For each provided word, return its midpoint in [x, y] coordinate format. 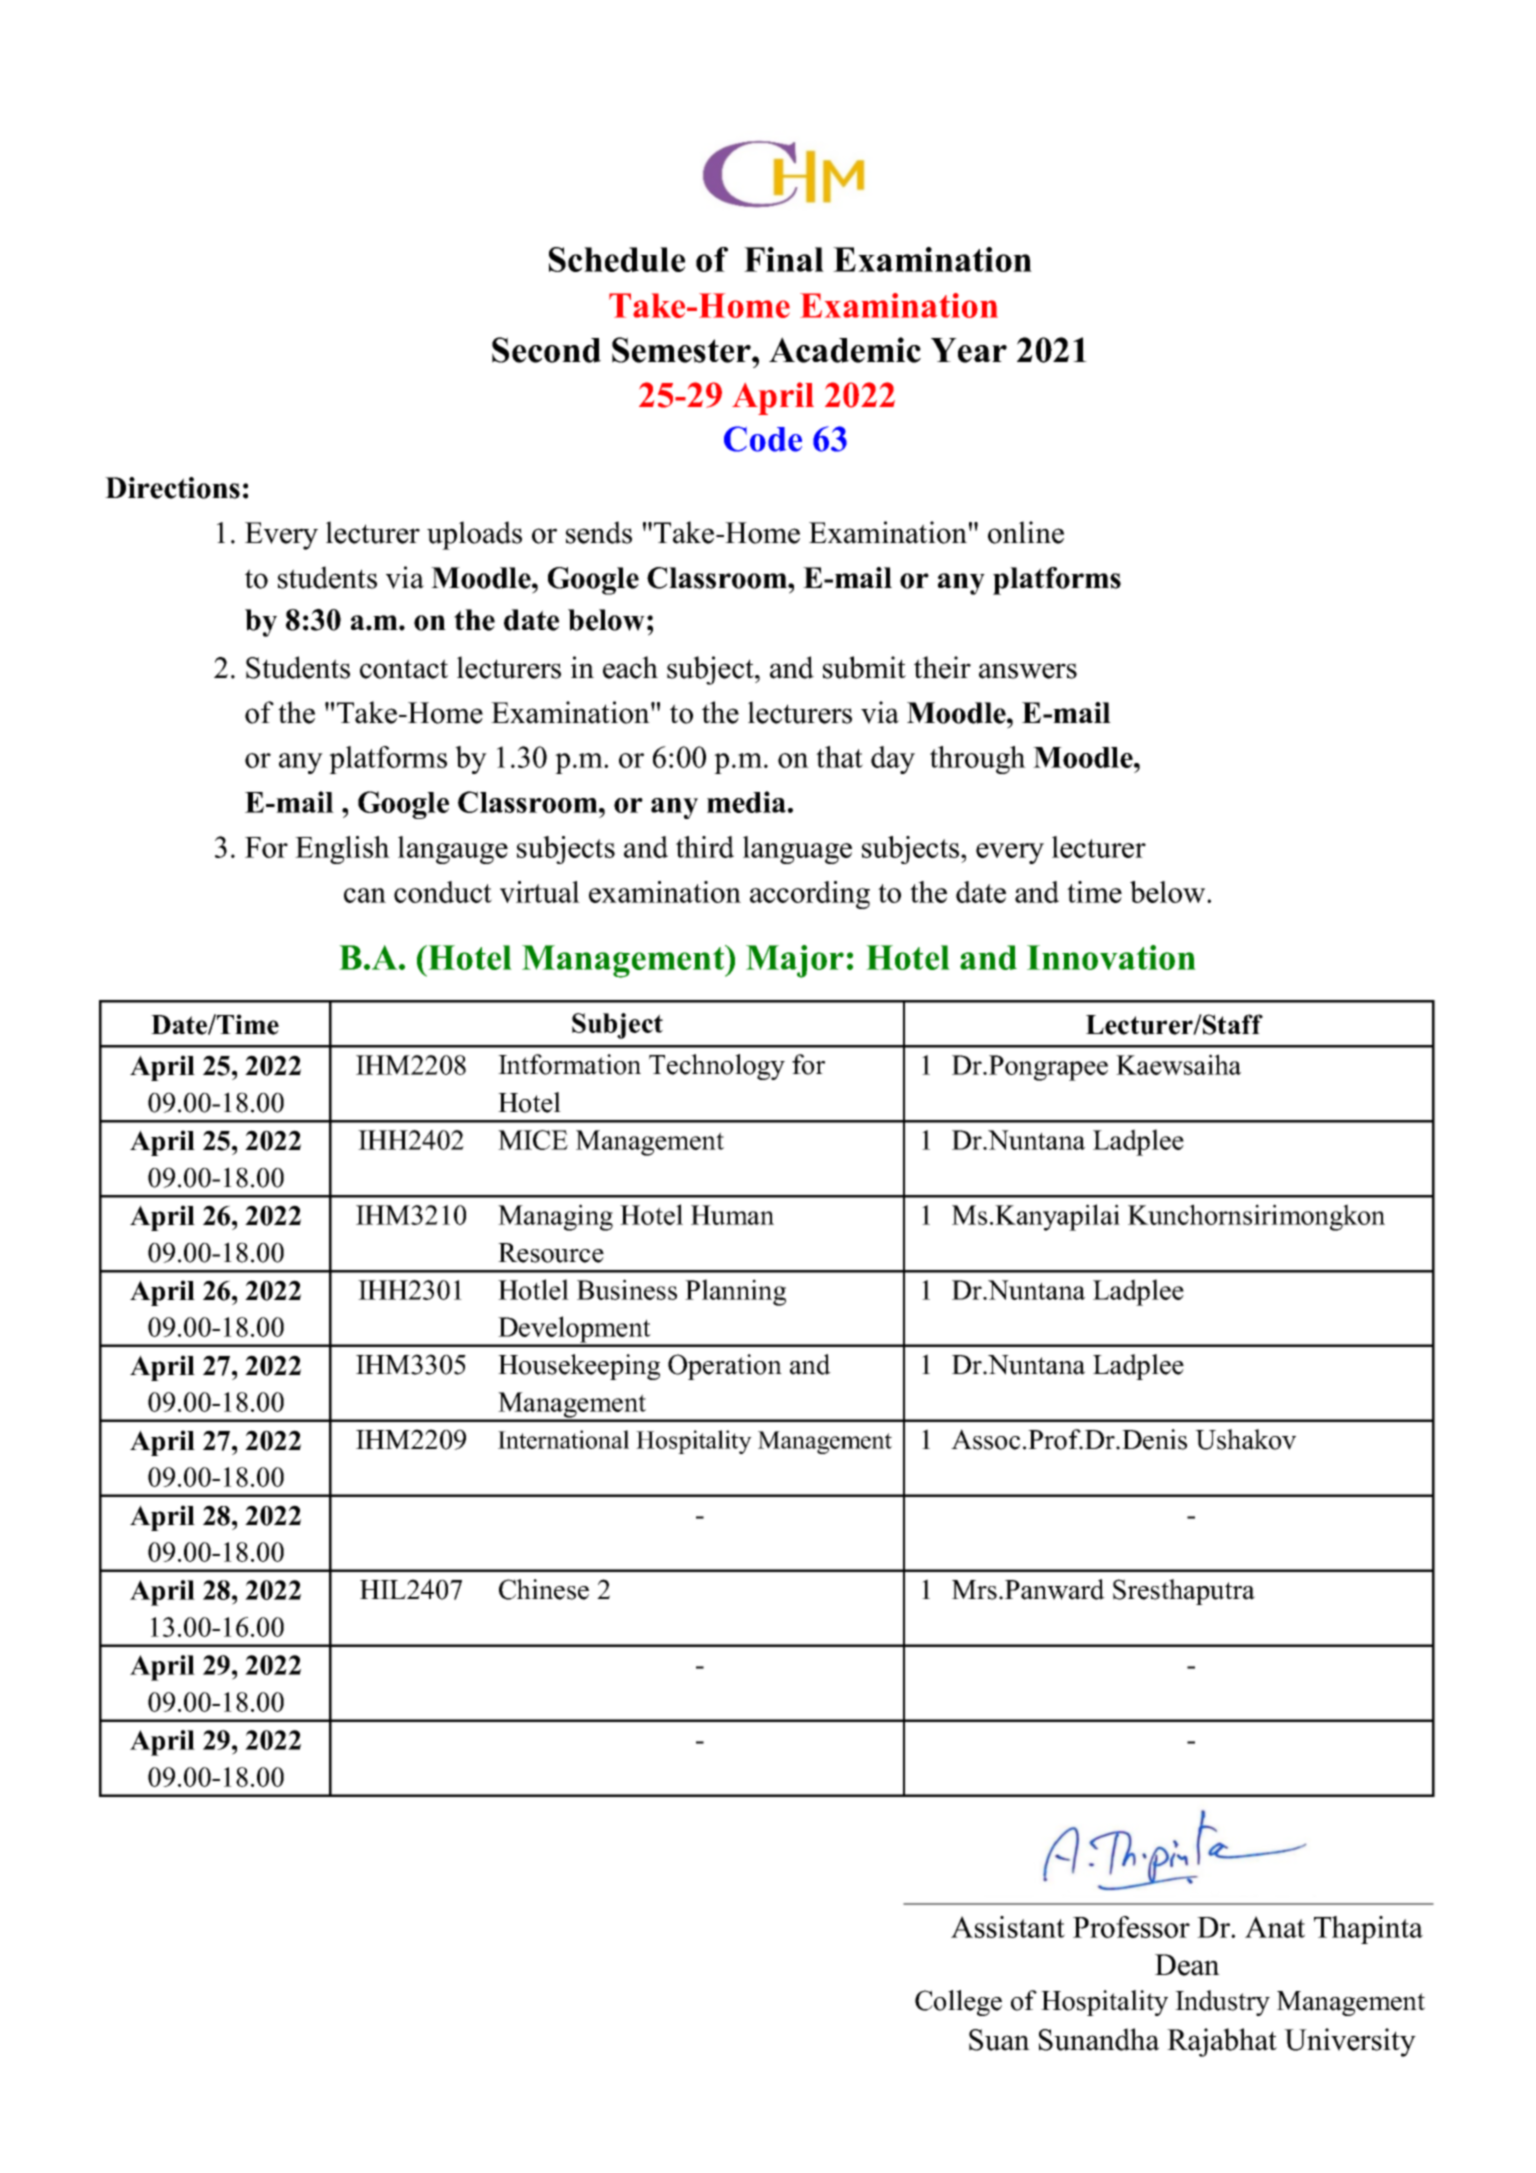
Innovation [1111, 957]
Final [784, 259]
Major [795, 961]
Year [969, 350]
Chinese [544, 1589]
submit [864, 667]
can [365, 895]
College [958, 2003]
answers [1028, 671]
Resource [551, 1253]
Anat [1275, 1927]
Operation [725, 1367]
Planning [735, 1292]
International [563, 1439]
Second [546, 350]
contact [404, 669]
